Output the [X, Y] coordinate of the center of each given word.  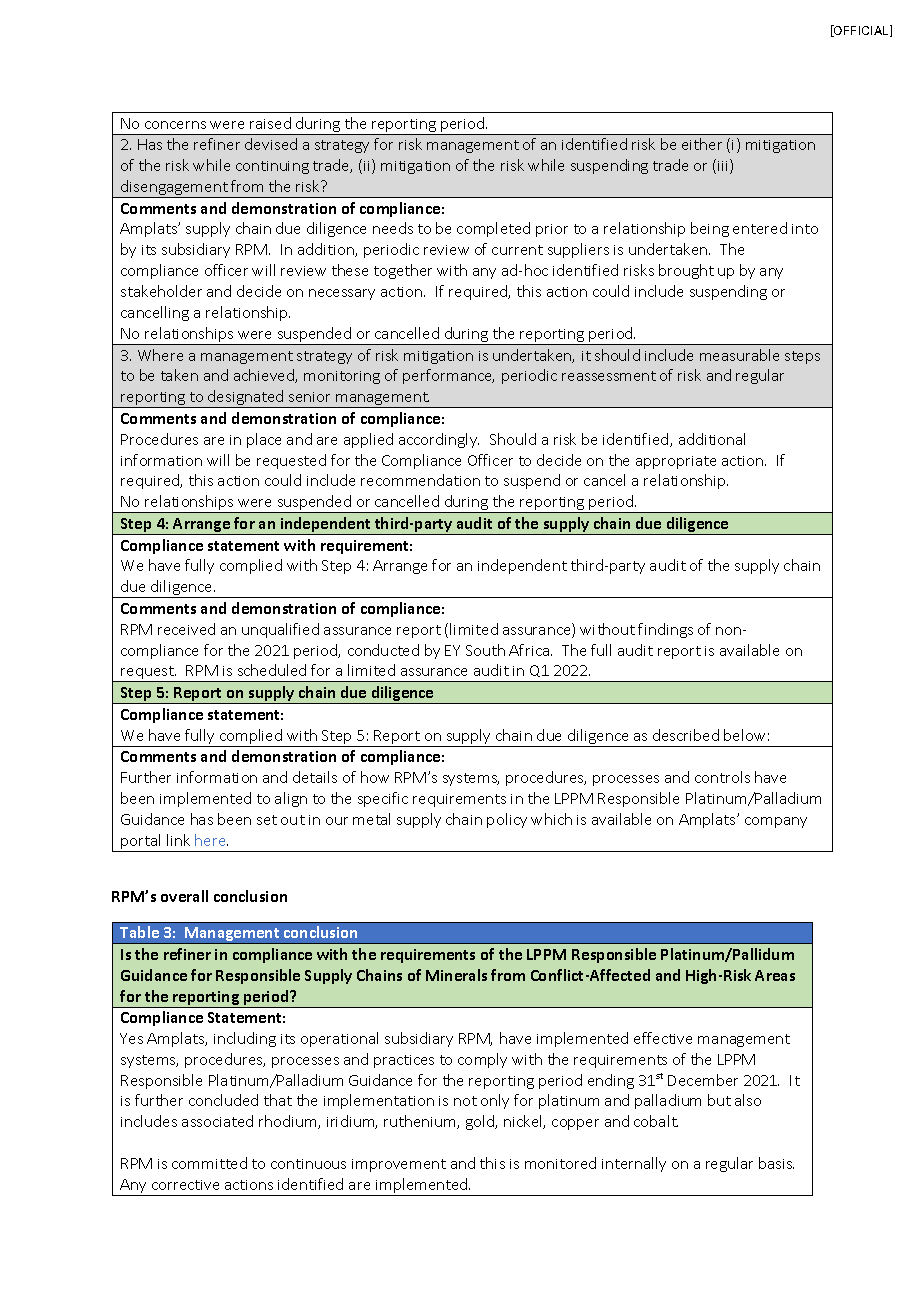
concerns [175, 125]
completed [493, 229]
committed [209, 1163]
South [485, 650]
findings [665, 630]
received [186, 629]
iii [724, 166]
